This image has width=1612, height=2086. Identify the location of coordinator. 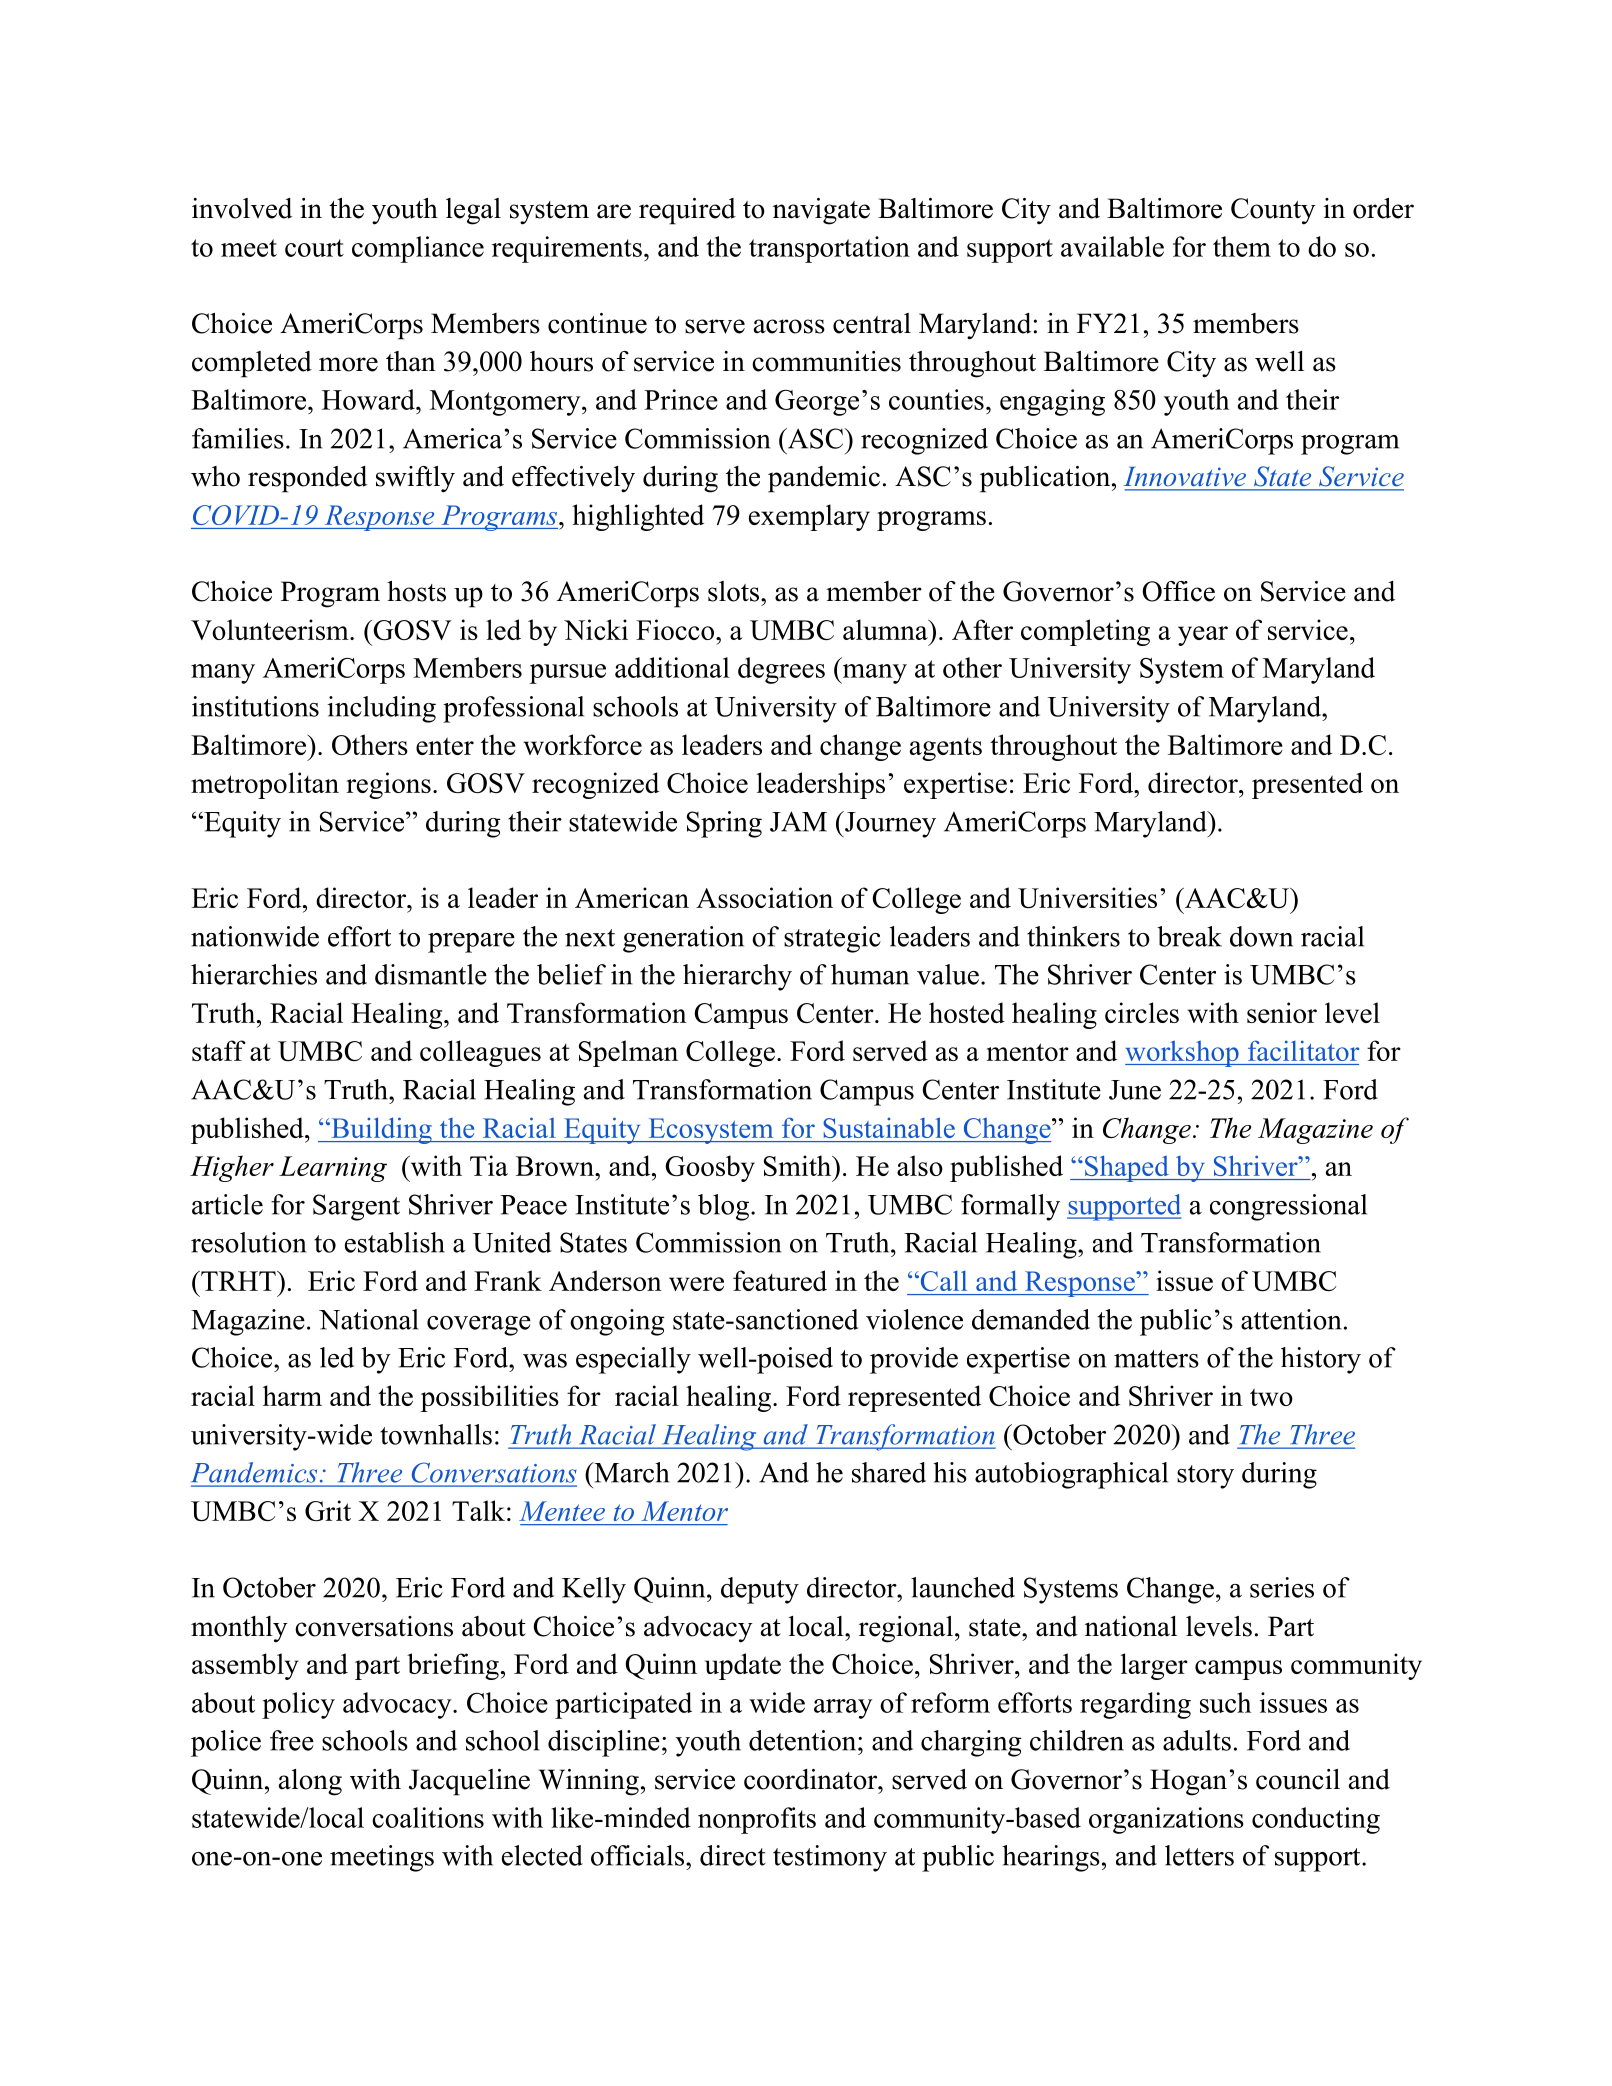
(811, 1779).
